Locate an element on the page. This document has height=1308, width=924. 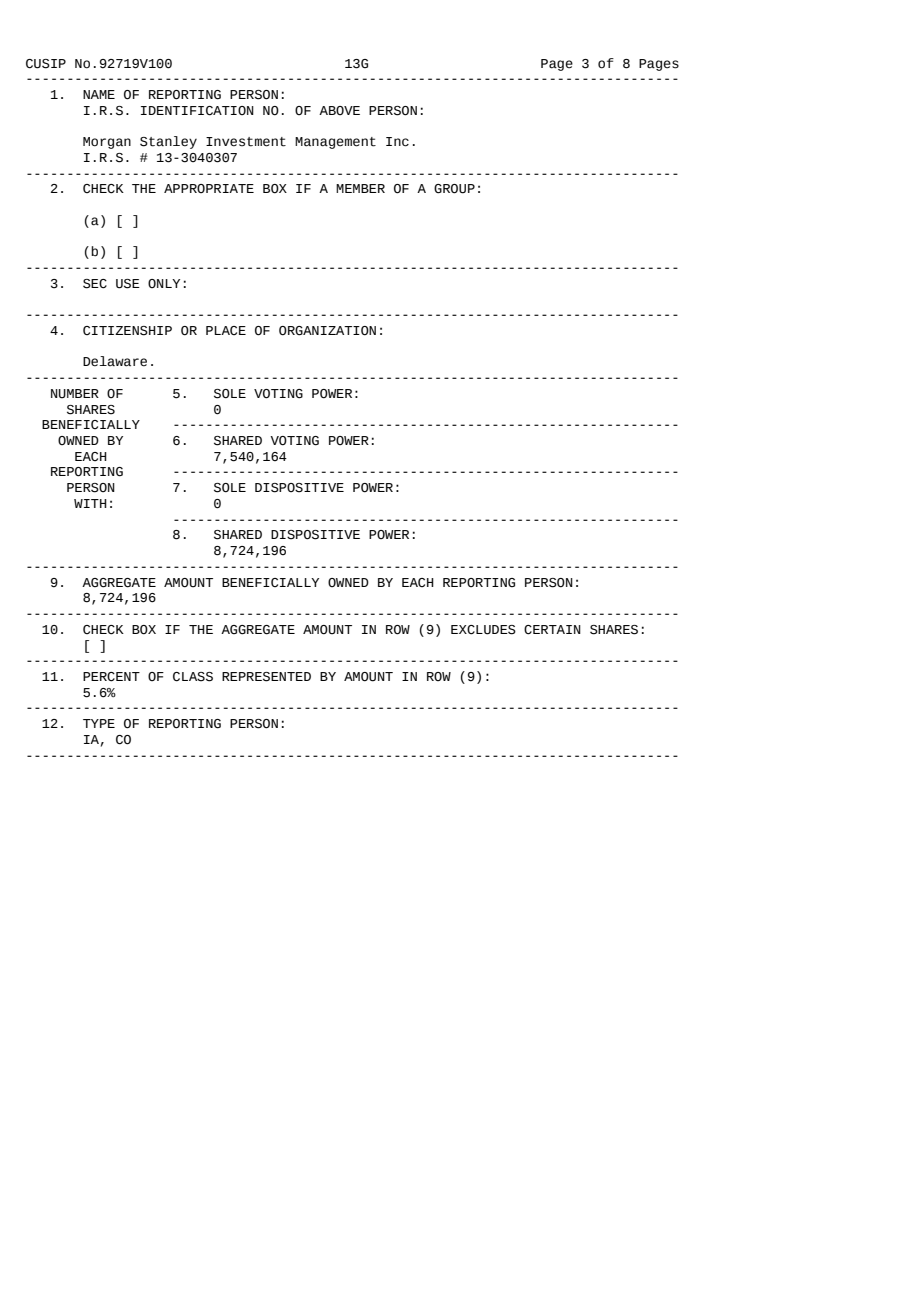
NAME is located at coordinates (99, 94).
